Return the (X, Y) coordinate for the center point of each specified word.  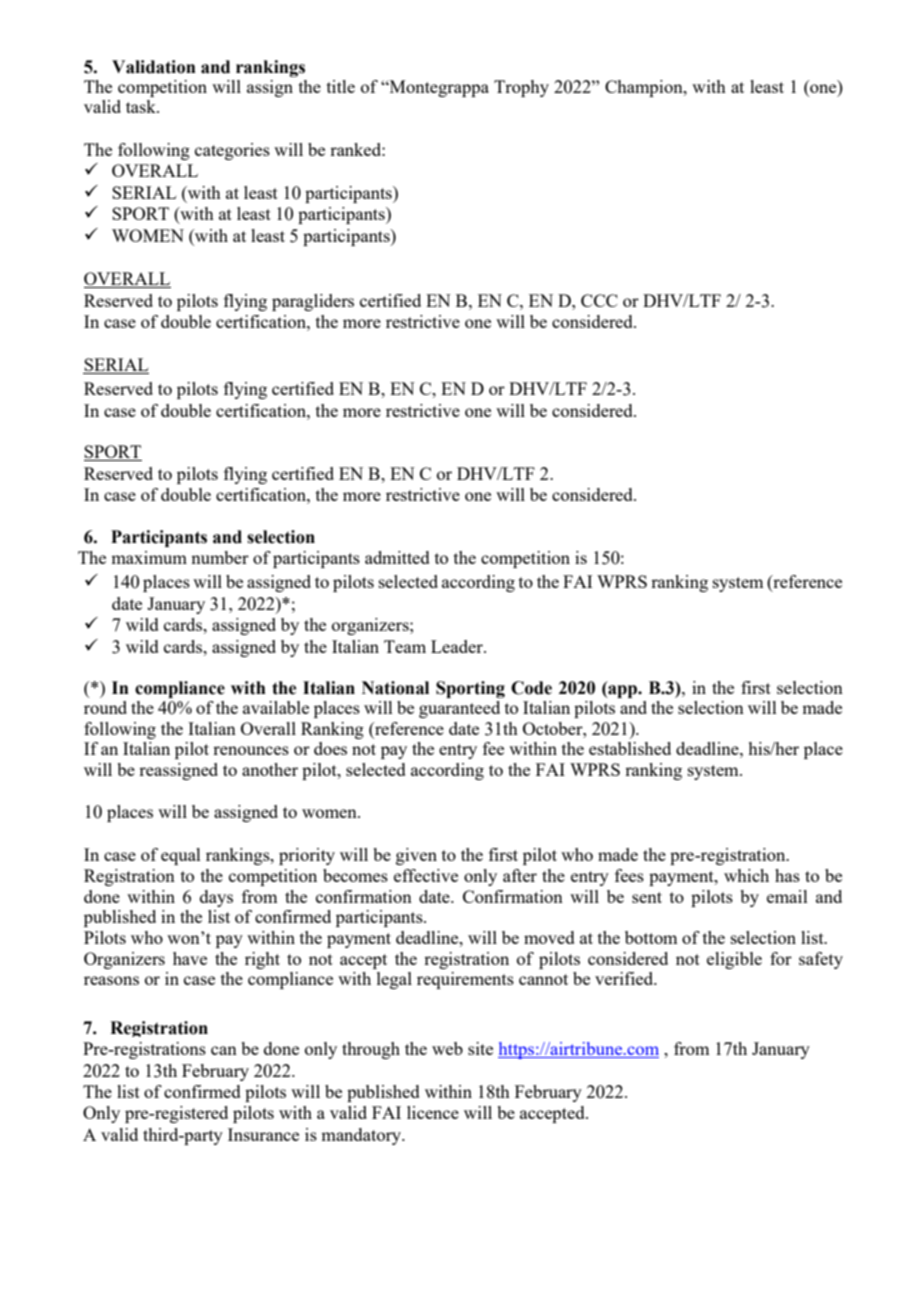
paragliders (313, 302)
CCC (599, 300)
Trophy (521, 88)
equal (181, 856)
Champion (645, 88)
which (746, 875)
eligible (734, 960)
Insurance (263, 1134)
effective (426, 875)
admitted (397, 557)
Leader (458, 646)
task (142, 106)
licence (433, 1112)
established (630, 748)
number (220, 557)
